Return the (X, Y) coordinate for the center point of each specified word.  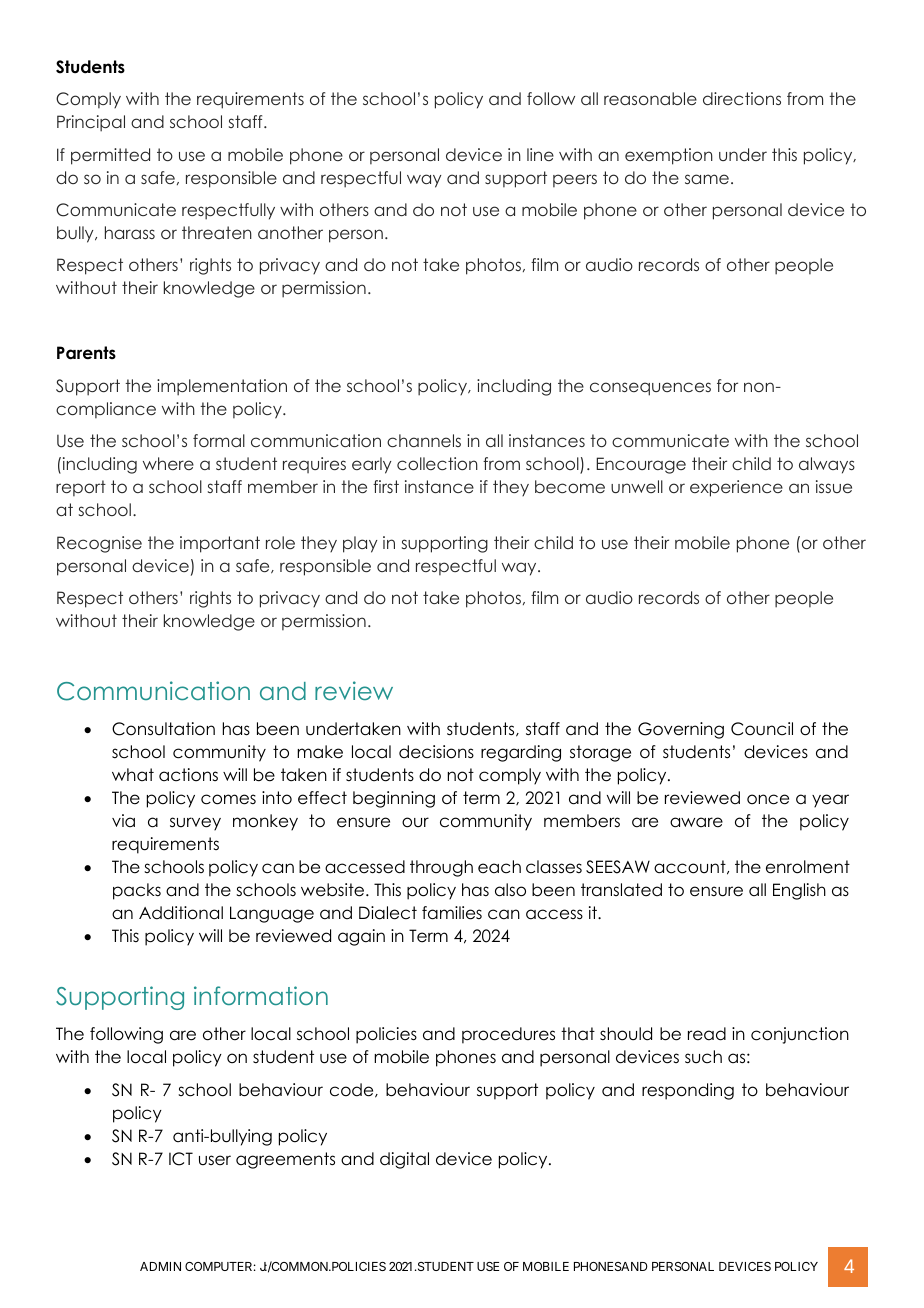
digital (404, 1160)
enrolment (808, 867)
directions (742, 98)
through (441, 868)
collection (437, 463)
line (540, 154)
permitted (110, 156)
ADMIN (160, 1266)
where (168, 463)
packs (137, 891)
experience (736, 488)
